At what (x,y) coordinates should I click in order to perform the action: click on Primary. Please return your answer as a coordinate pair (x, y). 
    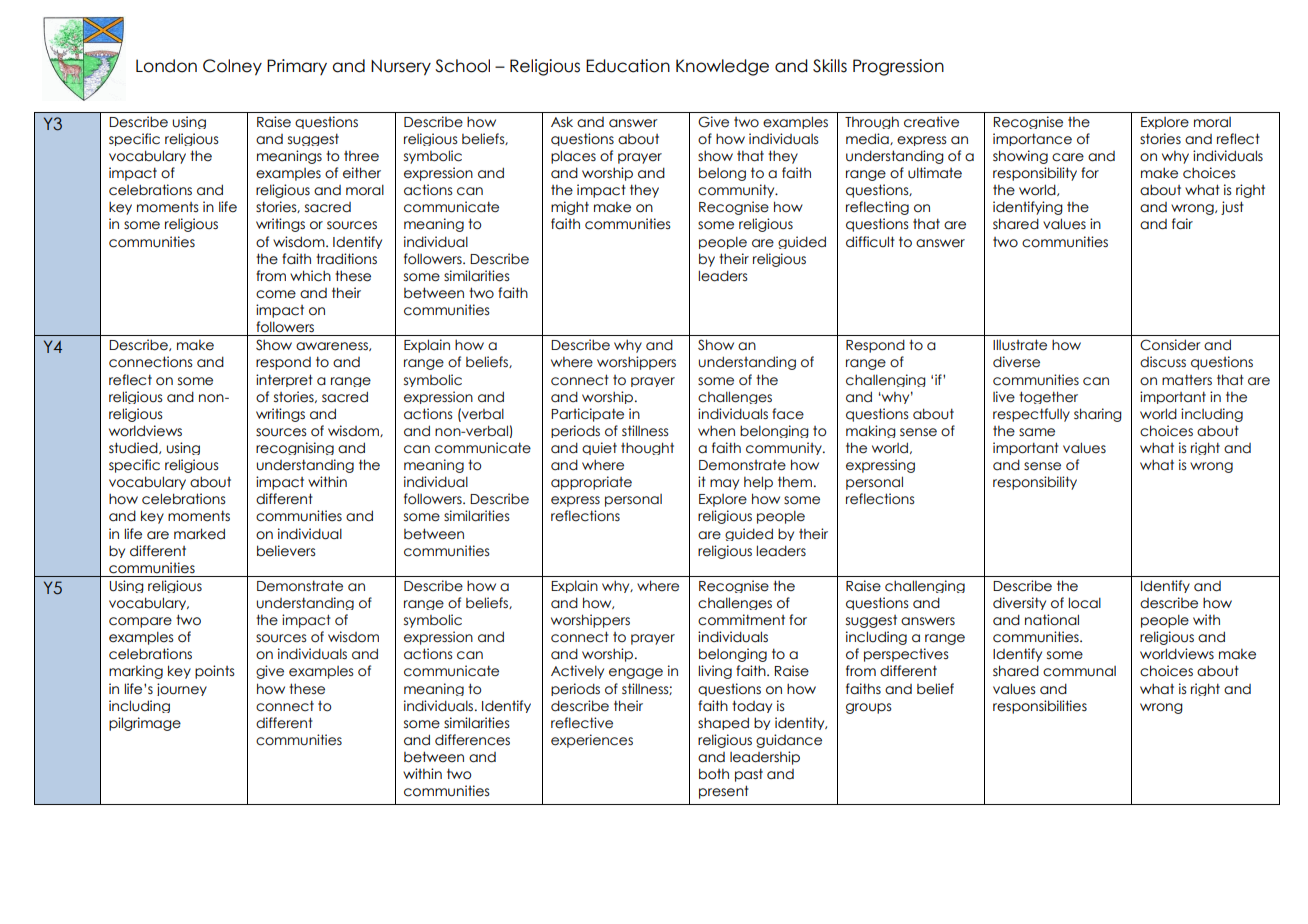
    Looking at the image, I should click on (297, 67).
